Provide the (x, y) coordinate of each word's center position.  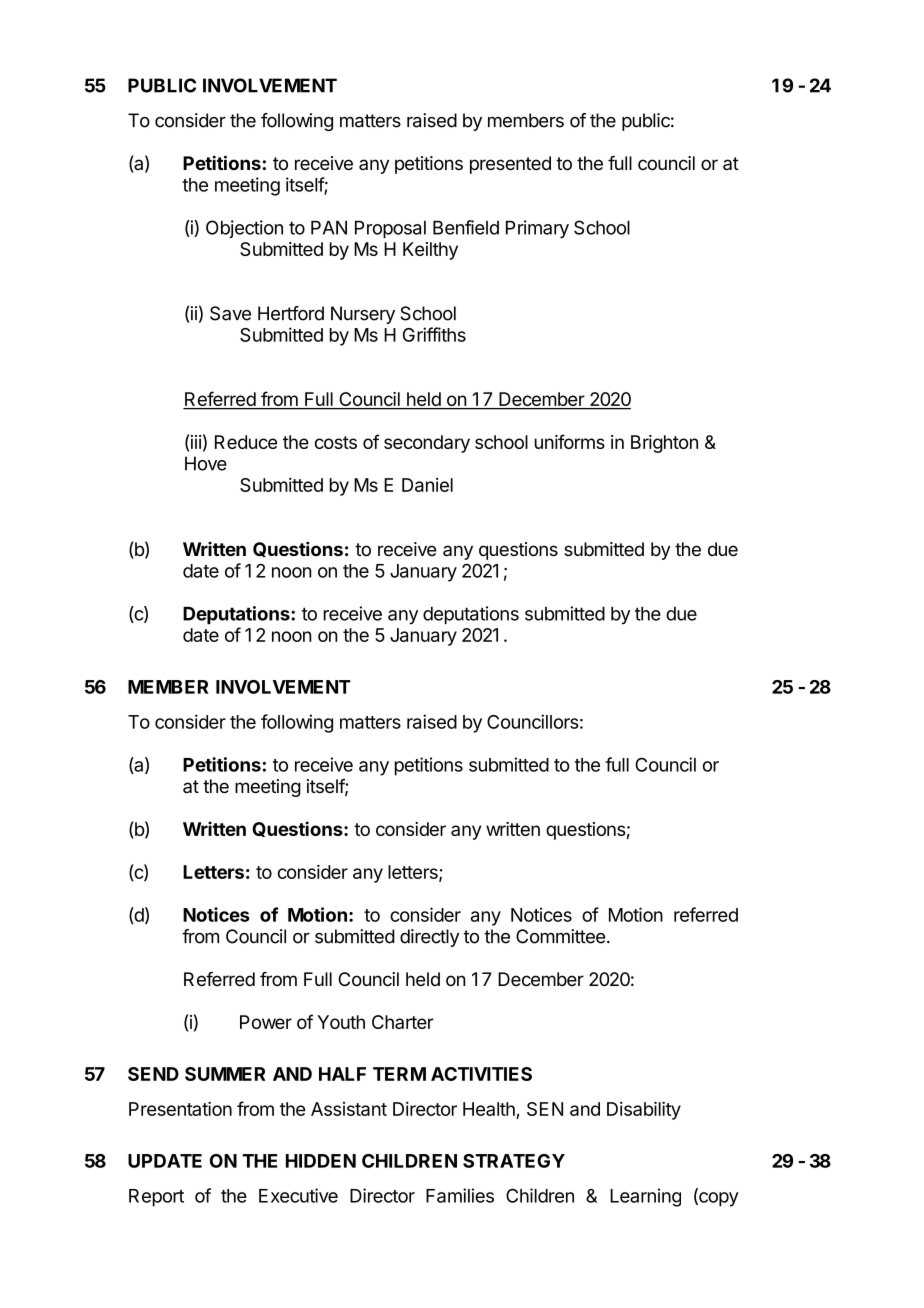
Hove (206, 463)
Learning (645, 1197)
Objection (244, 229)
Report (156, 1198)
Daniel (427, 485)
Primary (537, 229)
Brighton (664, 444)
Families (460, 1195)
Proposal (390, 229)
